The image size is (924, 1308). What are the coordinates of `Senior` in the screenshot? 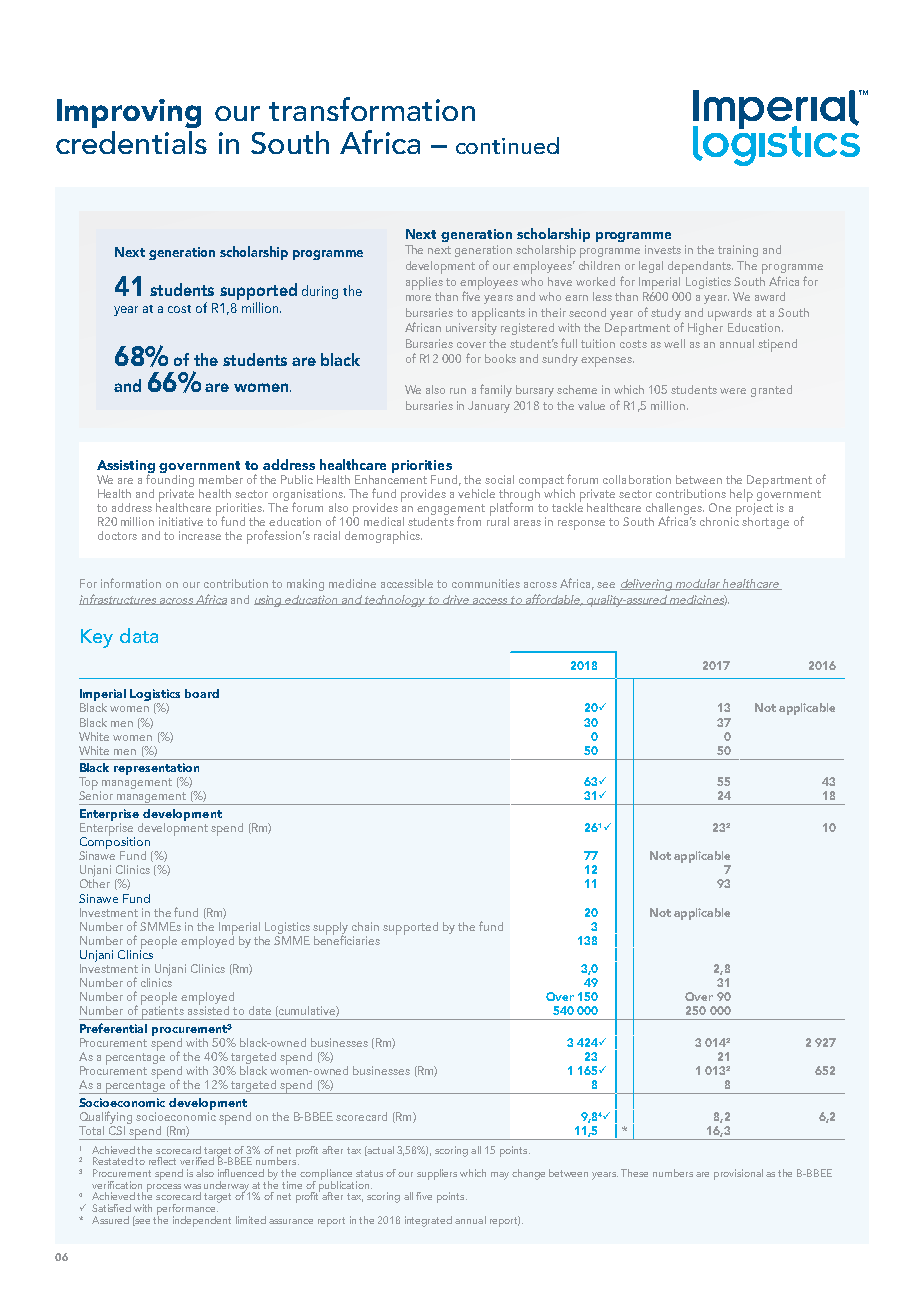 It's located at (96, 794).
